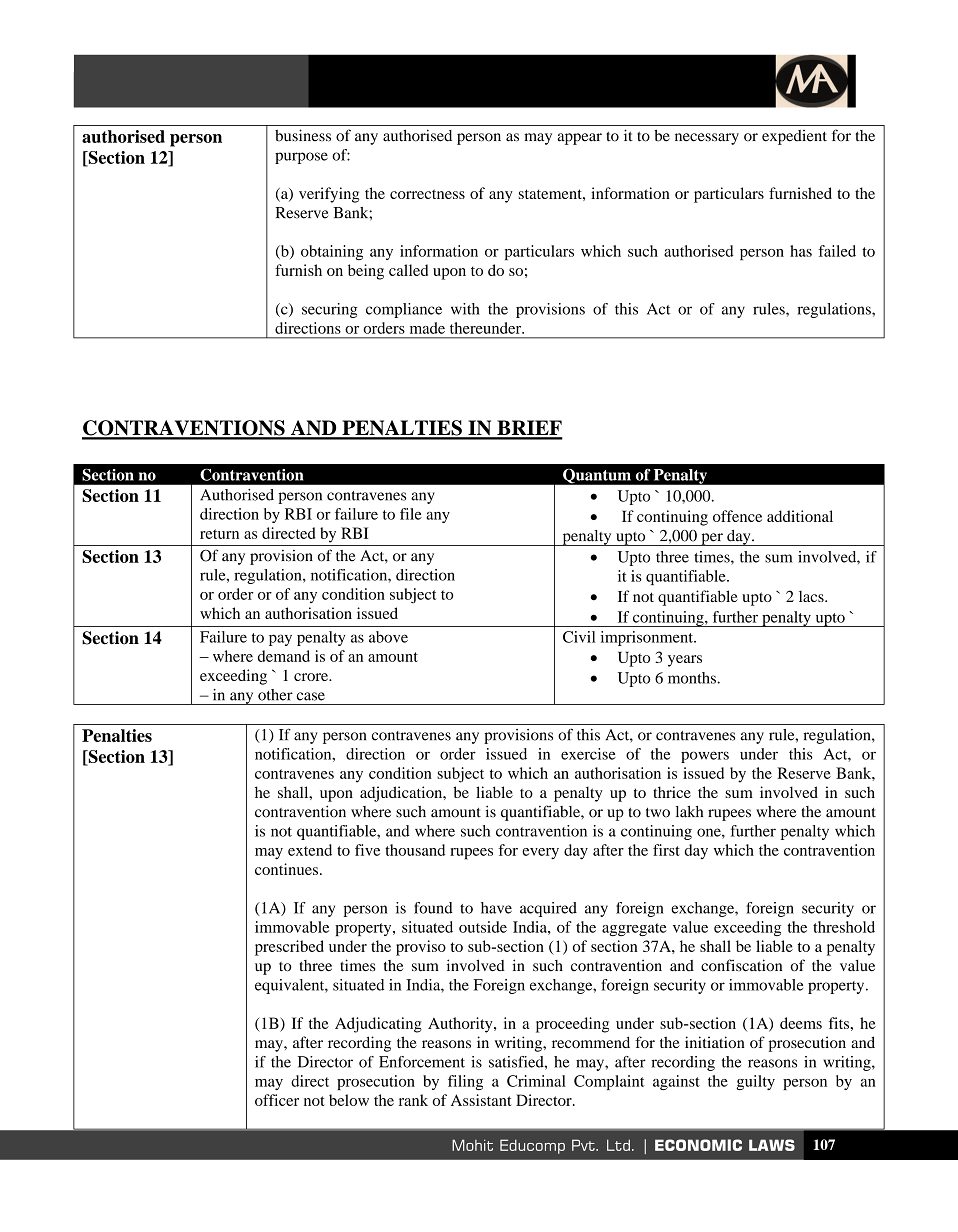 The width and height of the screenshot is (958, 1232). What do you see at coordinates (219, 534) in the screenshot?
I see `return` at bounding box center [219, 534].
